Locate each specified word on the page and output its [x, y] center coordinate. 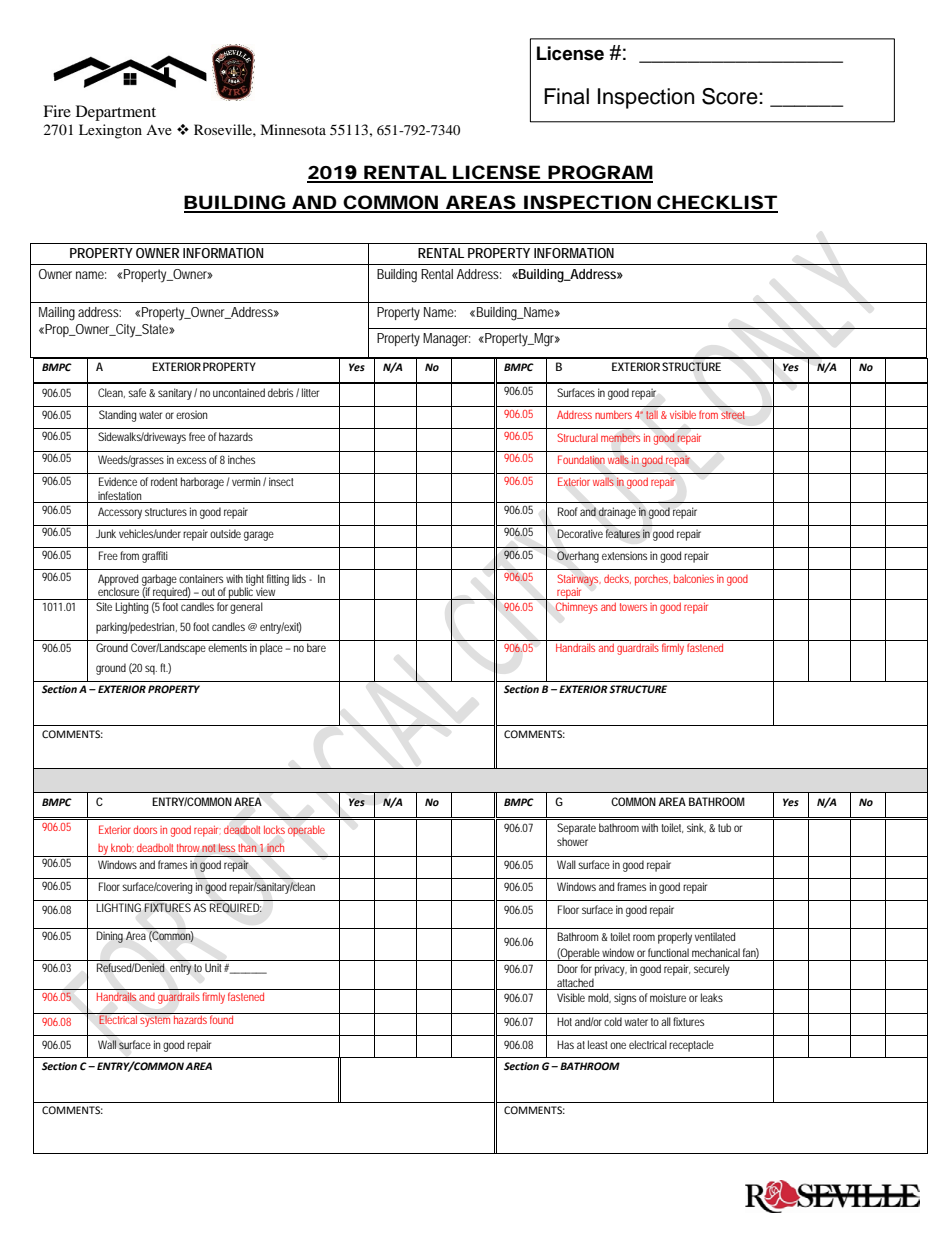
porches [652, 580]
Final [566, 96]
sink [696, 828]
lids [301, 578]
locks [274, 829]
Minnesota [293, 129]
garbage [159, 581]
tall [652, 415]
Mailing [57, 314]
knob [122, 847]
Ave [159, 130]
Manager [446, 340]
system [155, 1021]
